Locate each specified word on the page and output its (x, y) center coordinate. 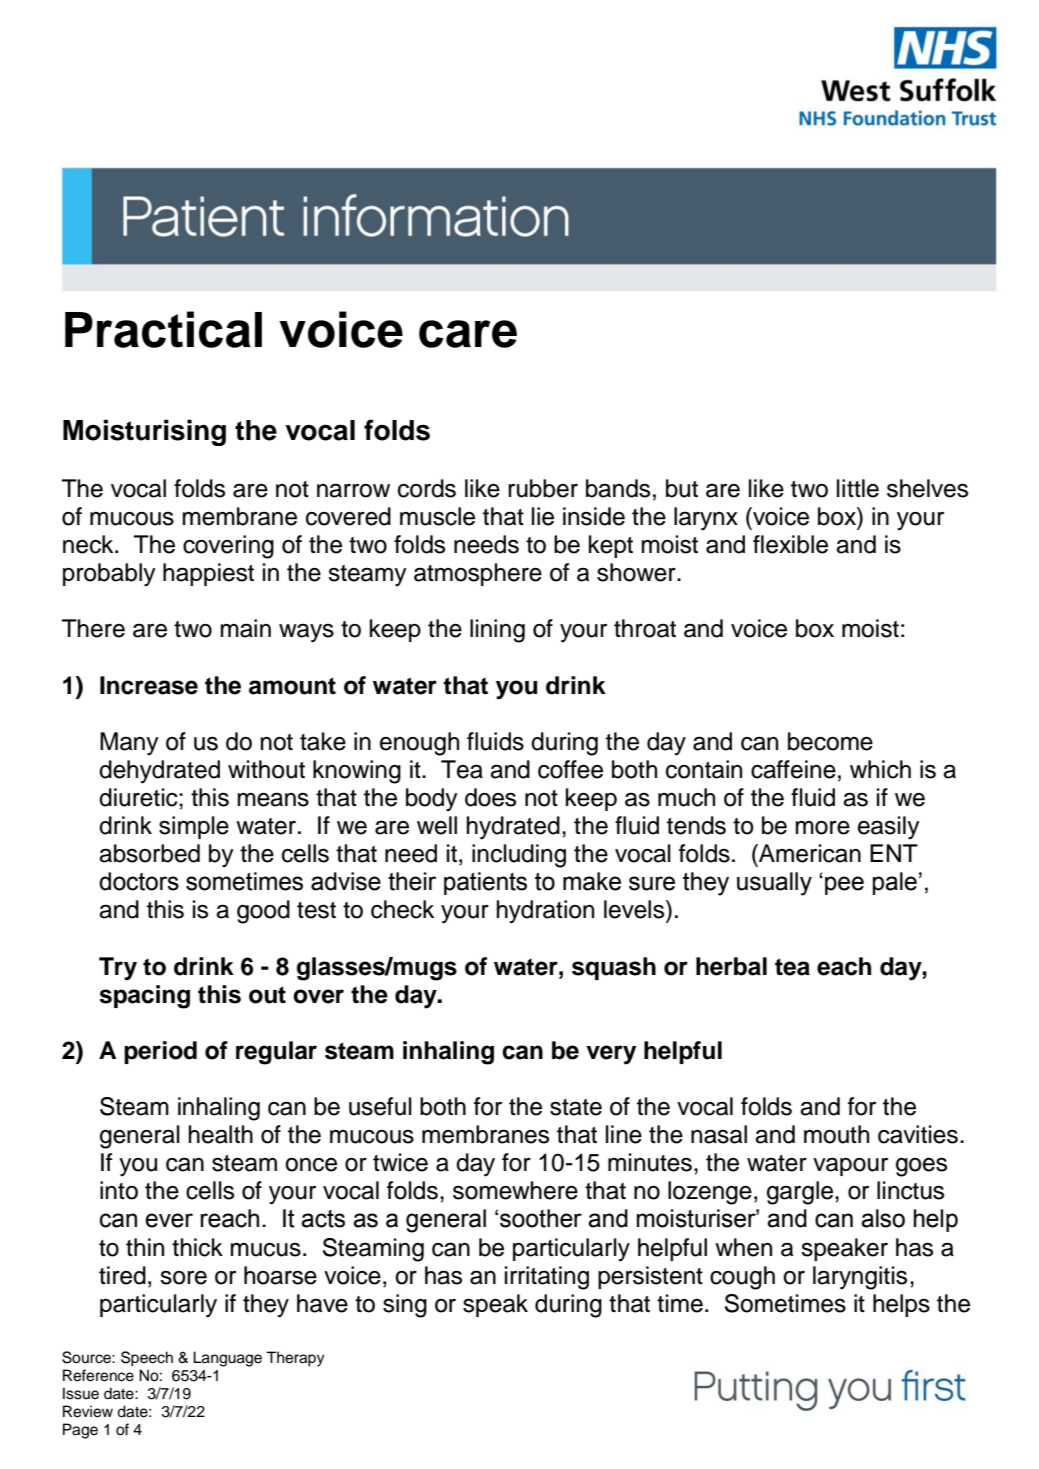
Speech (147, 1359)
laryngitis (860, 1278)
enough (419, 744)
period (160, 1052)
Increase (149, 685)
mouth (836, 1134)
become (830, 741)
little (858, 488)
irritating (547, 1278)
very (611, 1055)
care (468, 334)
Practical (163, 329)
